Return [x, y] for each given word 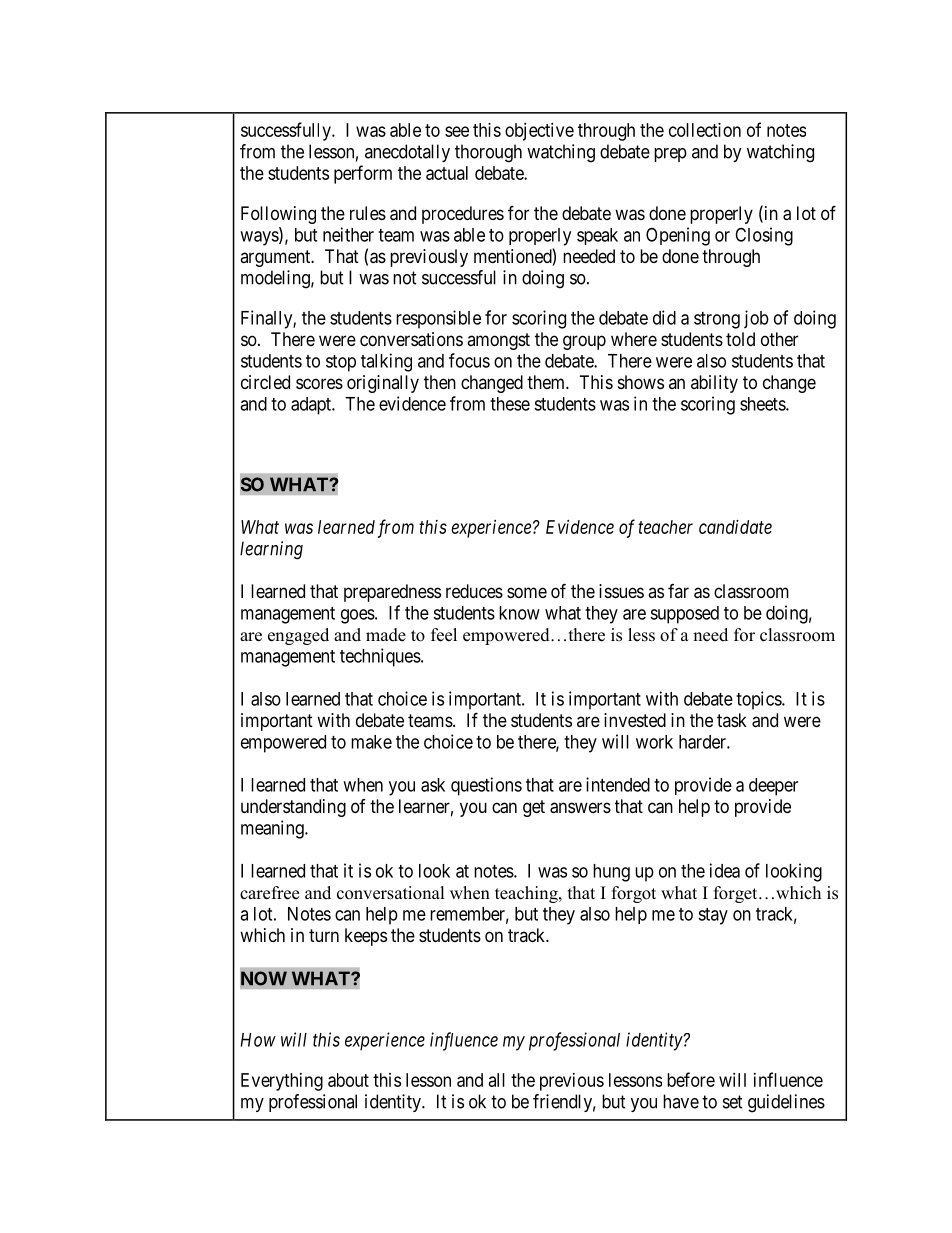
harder [703, 742]
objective [539, 132]
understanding [293, 808]
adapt [312, 406]
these [510, 404]
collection [705, 130]
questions [486, 786]
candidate [735, 527]
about [348, 1080]
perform [363, 174]
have [681, 1101]
